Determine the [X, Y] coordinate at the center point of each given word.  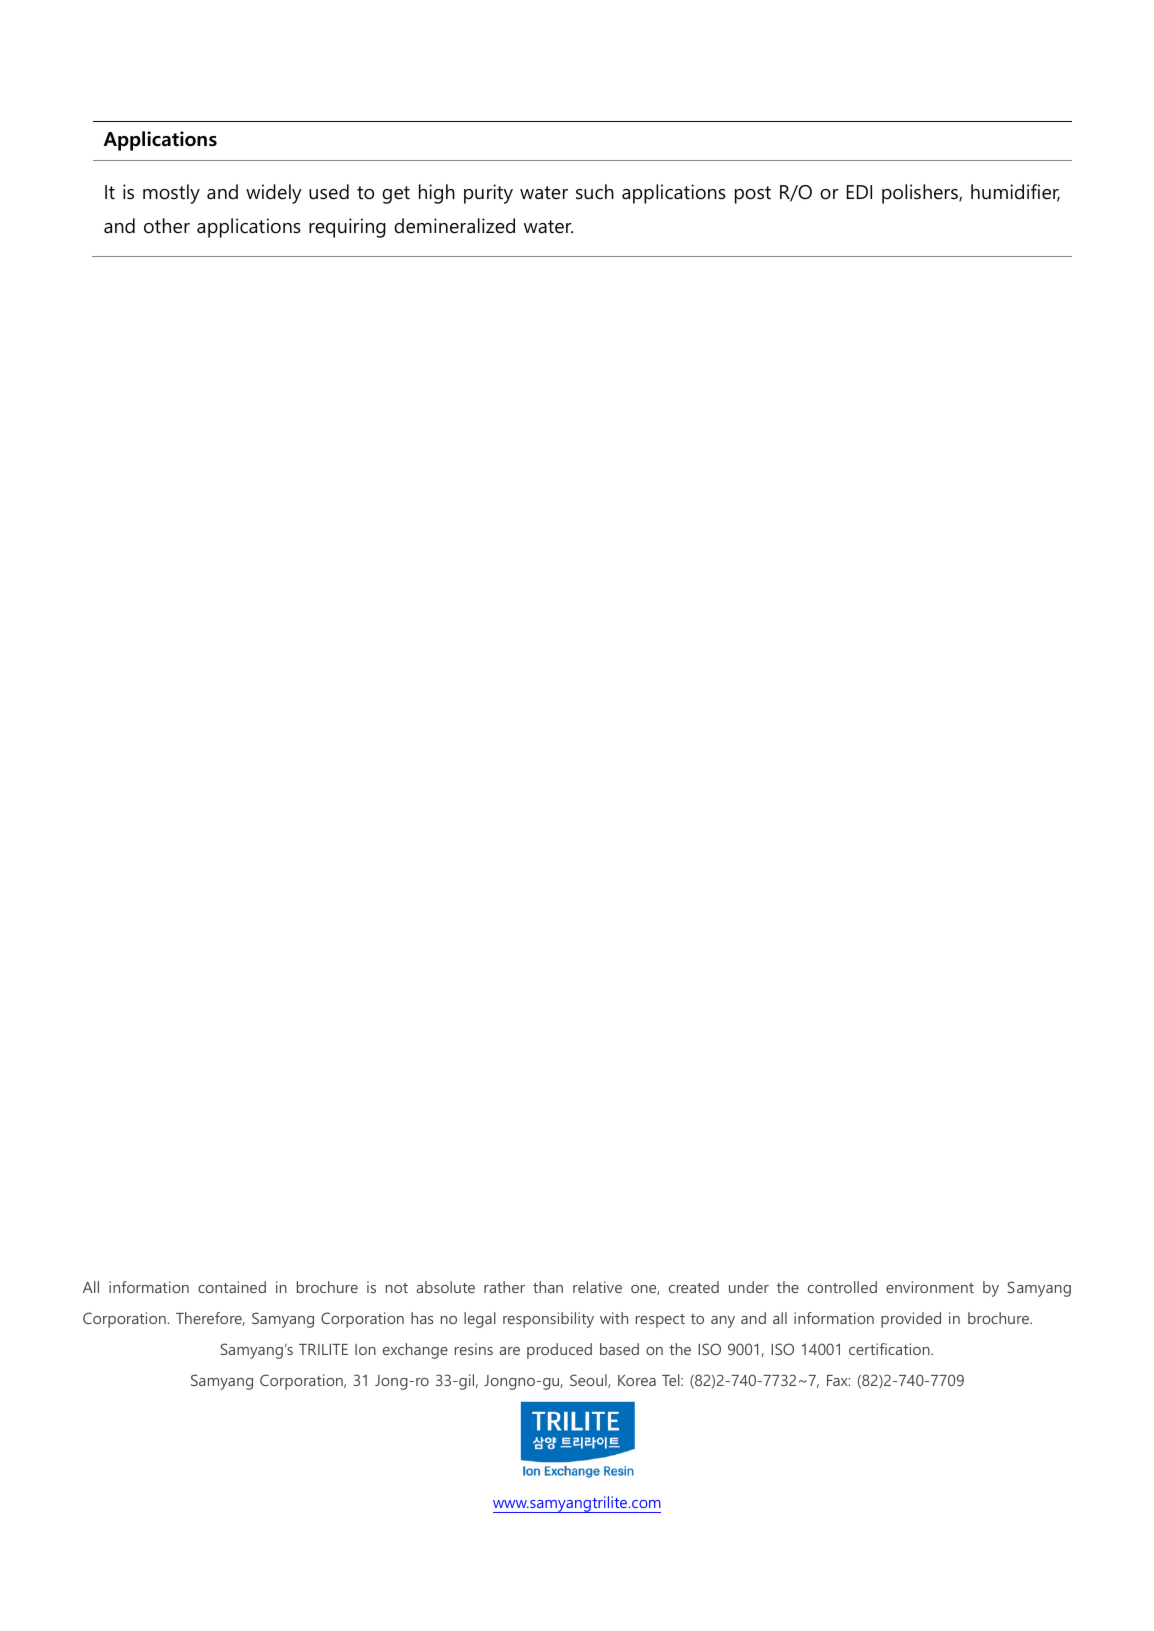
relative [597, 1287]
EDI [859, 192]
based [619, 1349]
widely [274, 194]
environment [930, 1287]
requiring [347, 228]
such [595, 192]
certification [890, 1349]
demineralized [454, 226]
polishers [921, 194]
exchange [415, 1351]
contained [232, 1287]
